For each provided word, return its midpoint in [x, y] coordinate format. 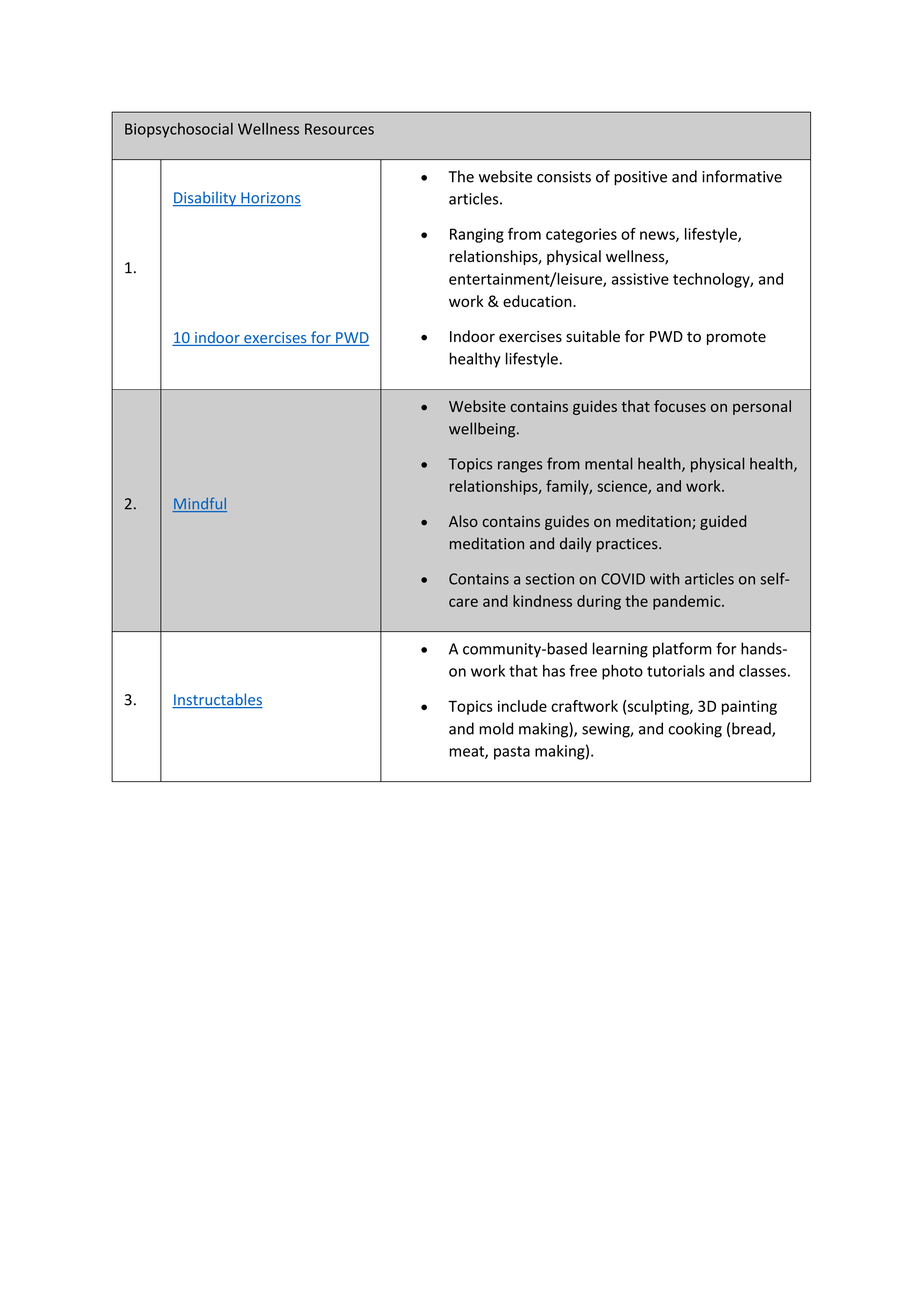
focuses [680, 406]
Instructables [217, 700]
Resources [339, 129]
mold [496, 728]
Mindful [199, 504]
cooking [695, 730]
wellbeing [483, 430]
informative [742, 176]
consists [564, 177]
